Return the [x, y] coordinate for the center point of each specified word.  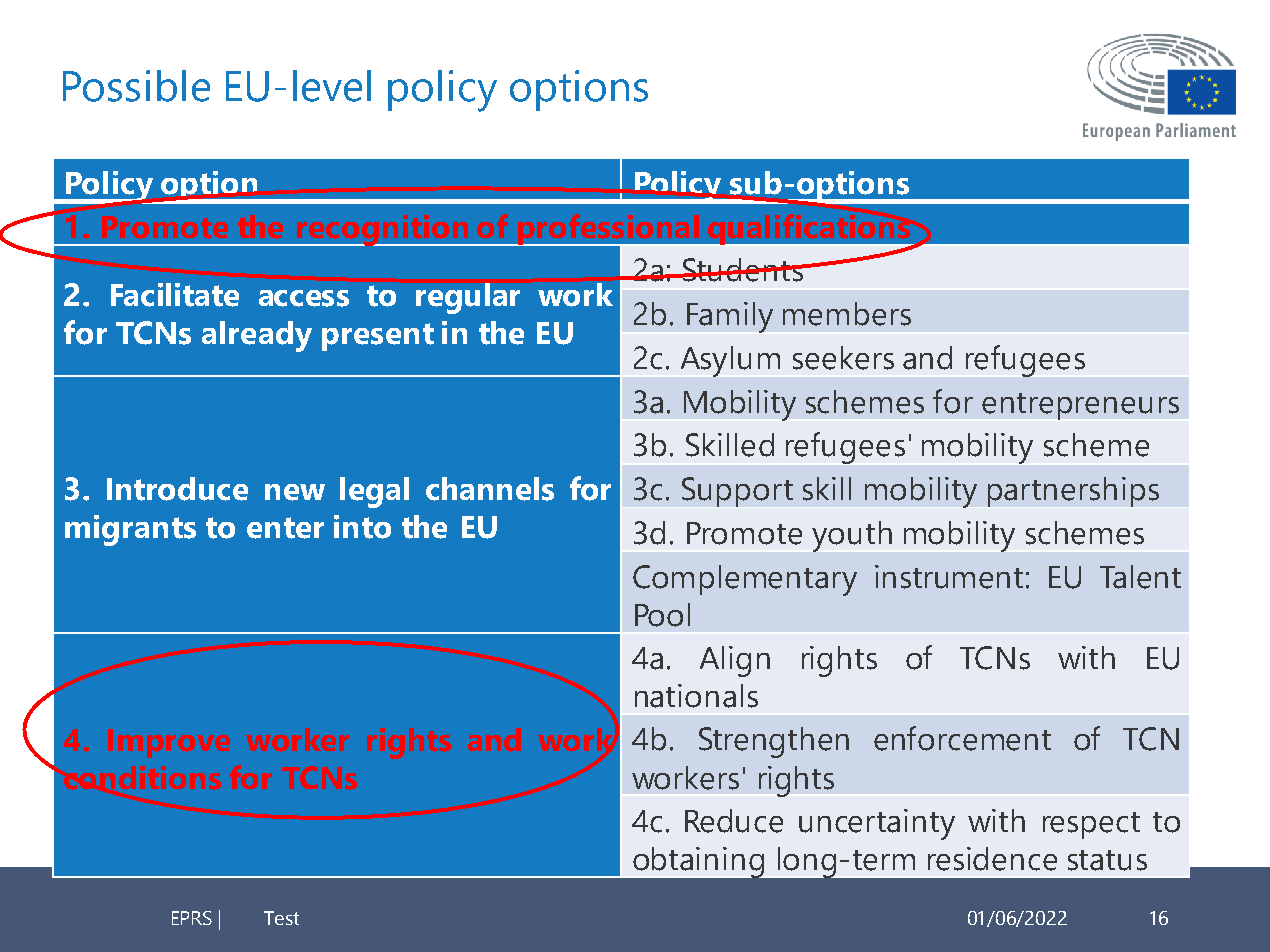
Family [730, 317]
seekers [843, 358]
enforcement [962, 738]
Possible [136, 86]
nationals [696, 696]
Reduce [734, 821]
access [304, 298]
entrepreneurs [1080, 406]
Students [742, 270]
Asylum [730, 361]
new [295, 492]
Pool [662, 615]
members [847, 314]
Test [281, 918]
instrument [949, 577]
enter [285, 528]
